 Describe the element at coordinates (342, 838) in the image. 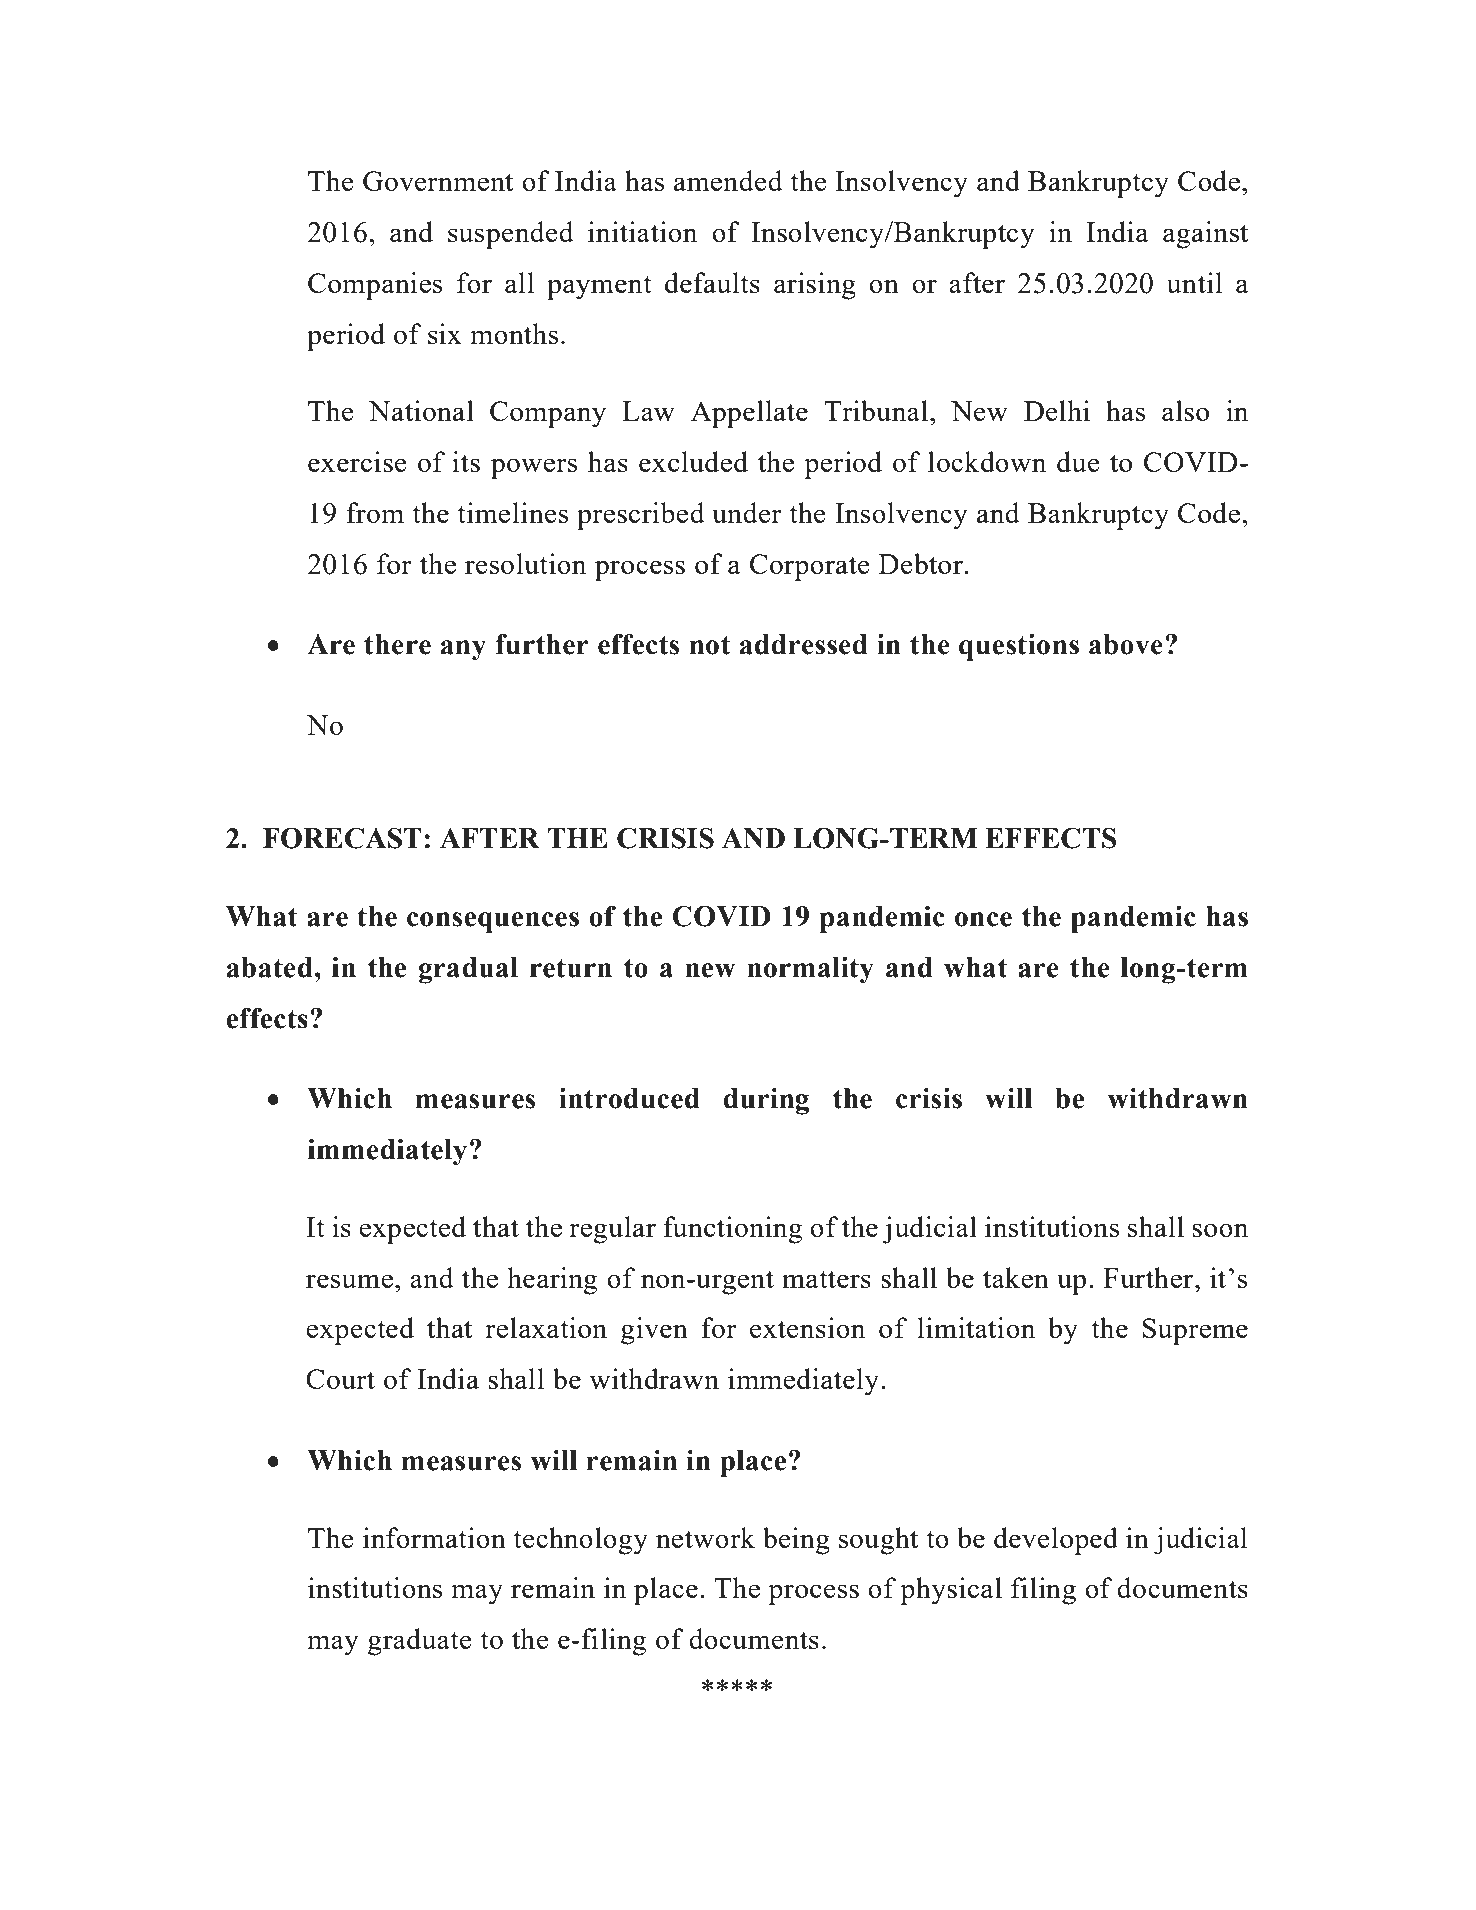

I see `FORECAST` at that location.
